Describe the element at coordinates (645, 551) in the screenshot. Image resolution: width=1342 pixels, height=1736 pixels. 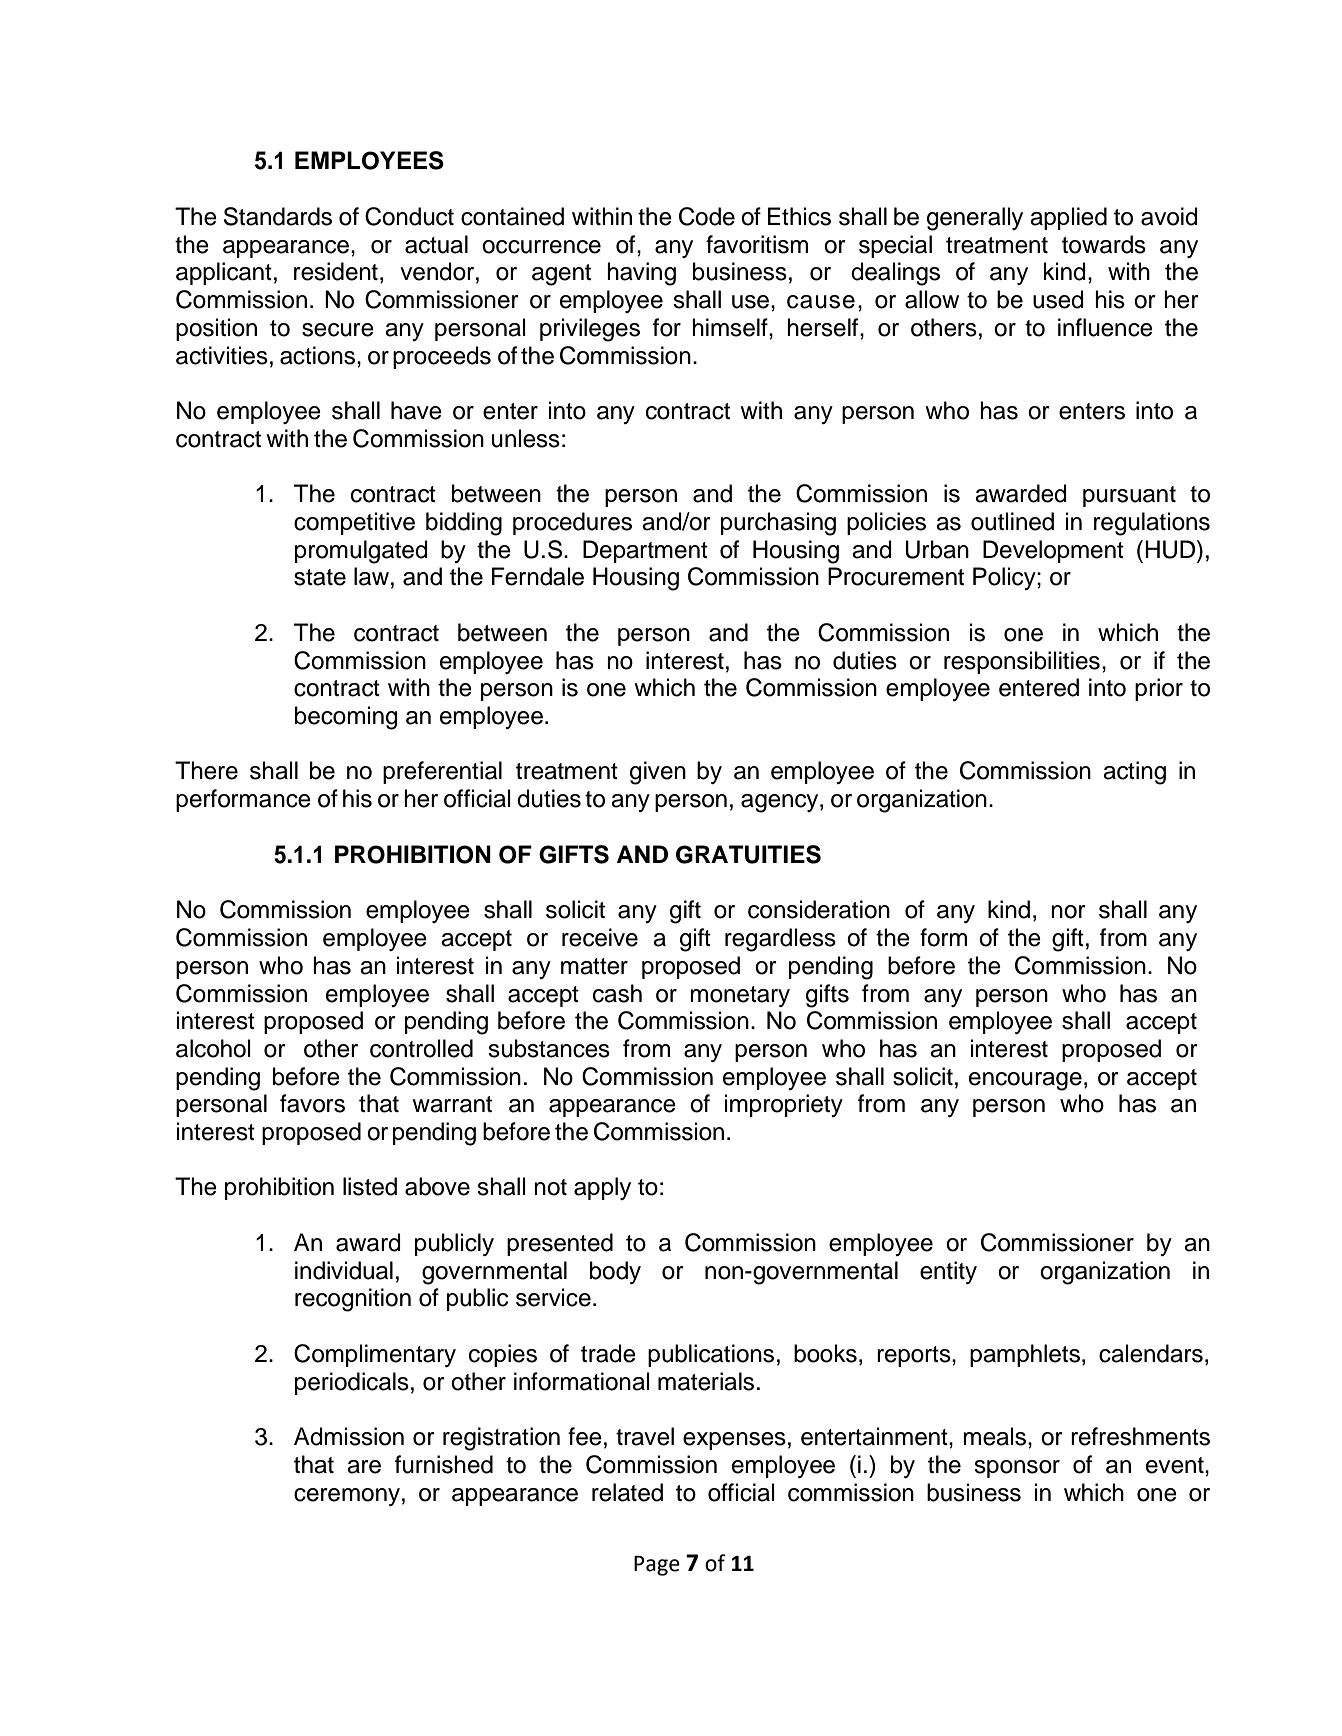
I see `Department` at that location.
